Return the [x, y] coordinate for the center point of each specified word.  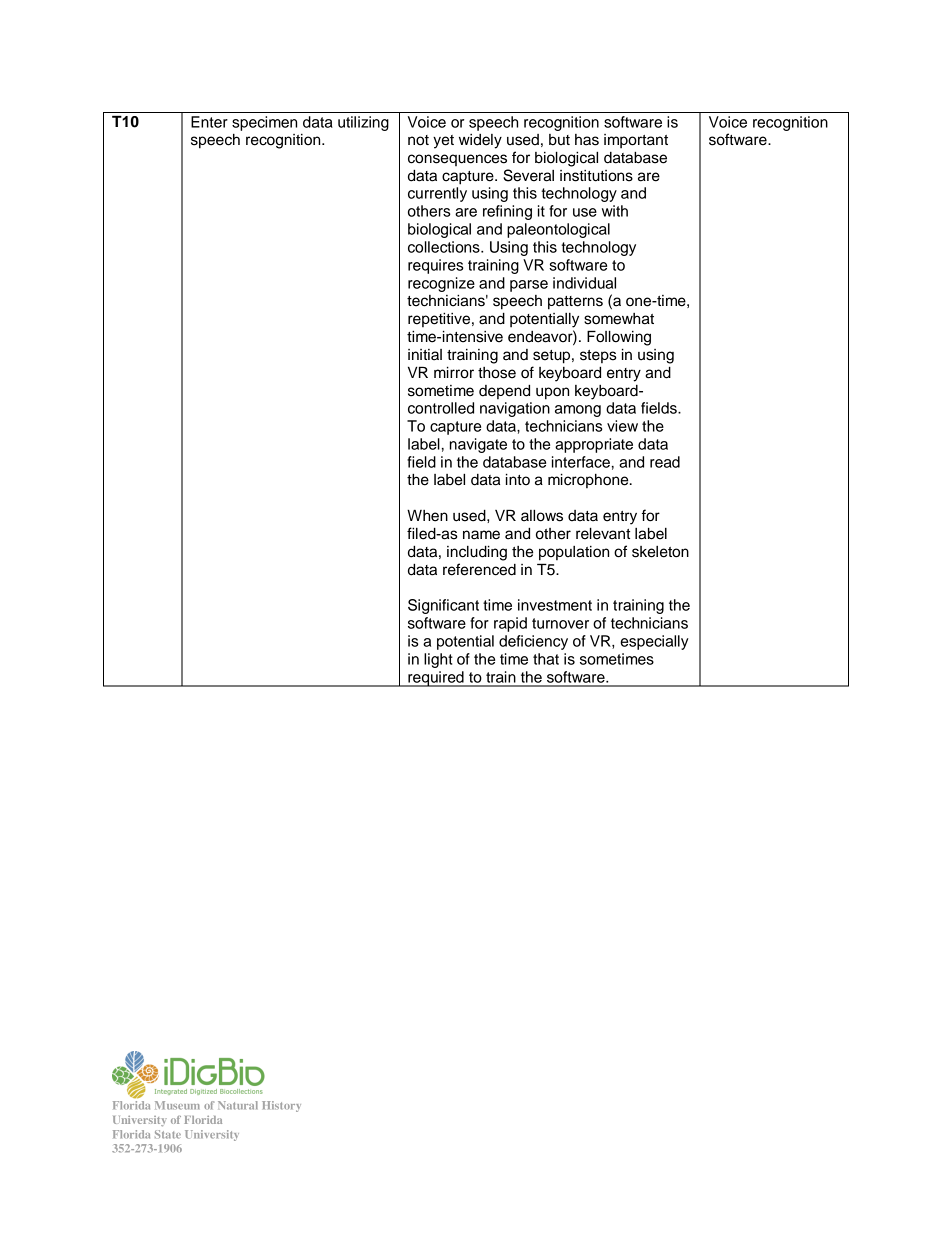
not [418, 140]
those [497, 373]
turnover [560, 623]
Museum [177, 1105]
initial [425, 355]
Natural [238, 1105]
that [546, 659]
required [436, 679]
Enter [209, 122]
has [587, 140]
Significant [443, 606]
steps [598, 356]
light [438, 660]
